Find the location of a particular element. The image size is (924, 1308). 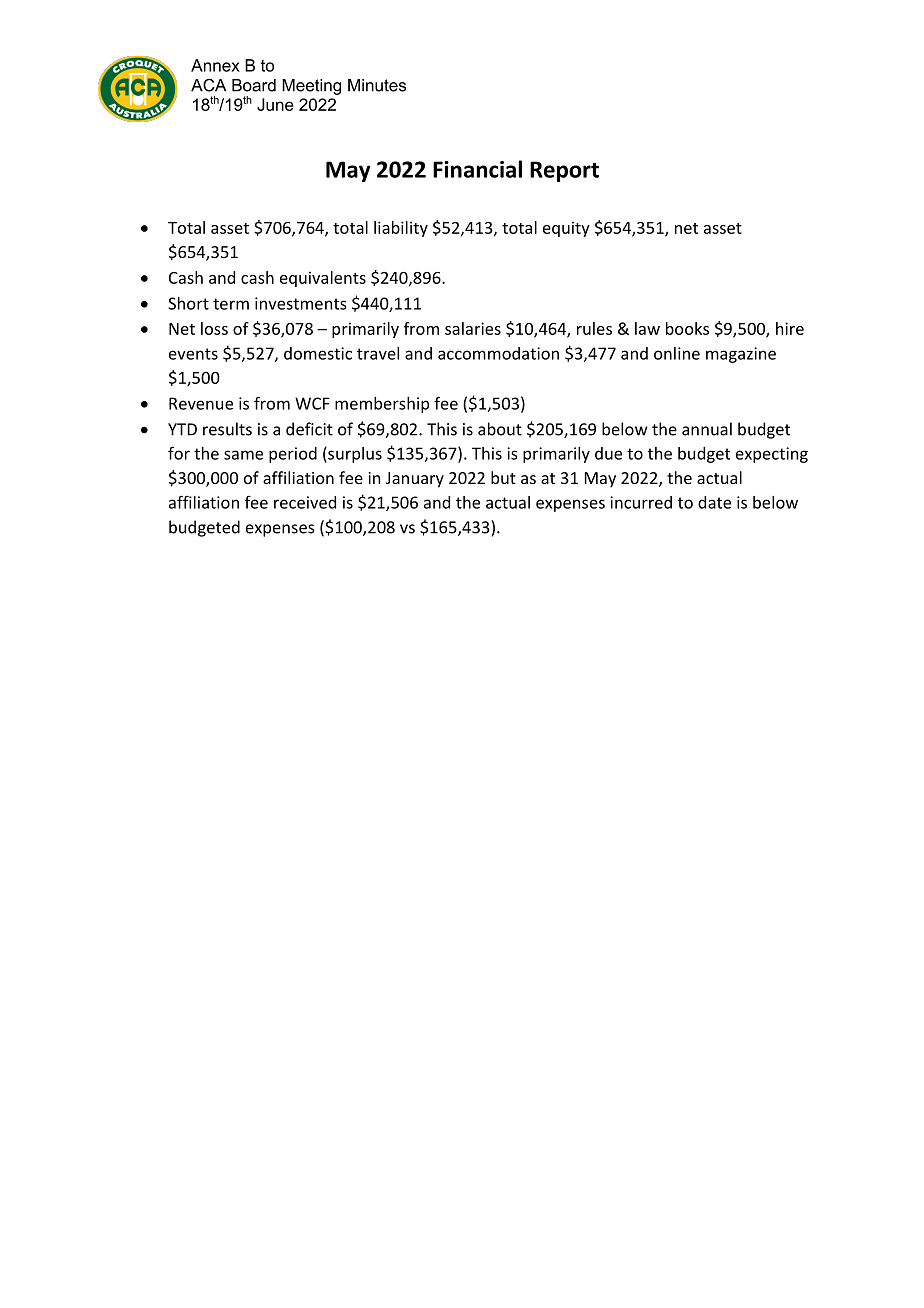

received is located at coordinates (305, 502).
